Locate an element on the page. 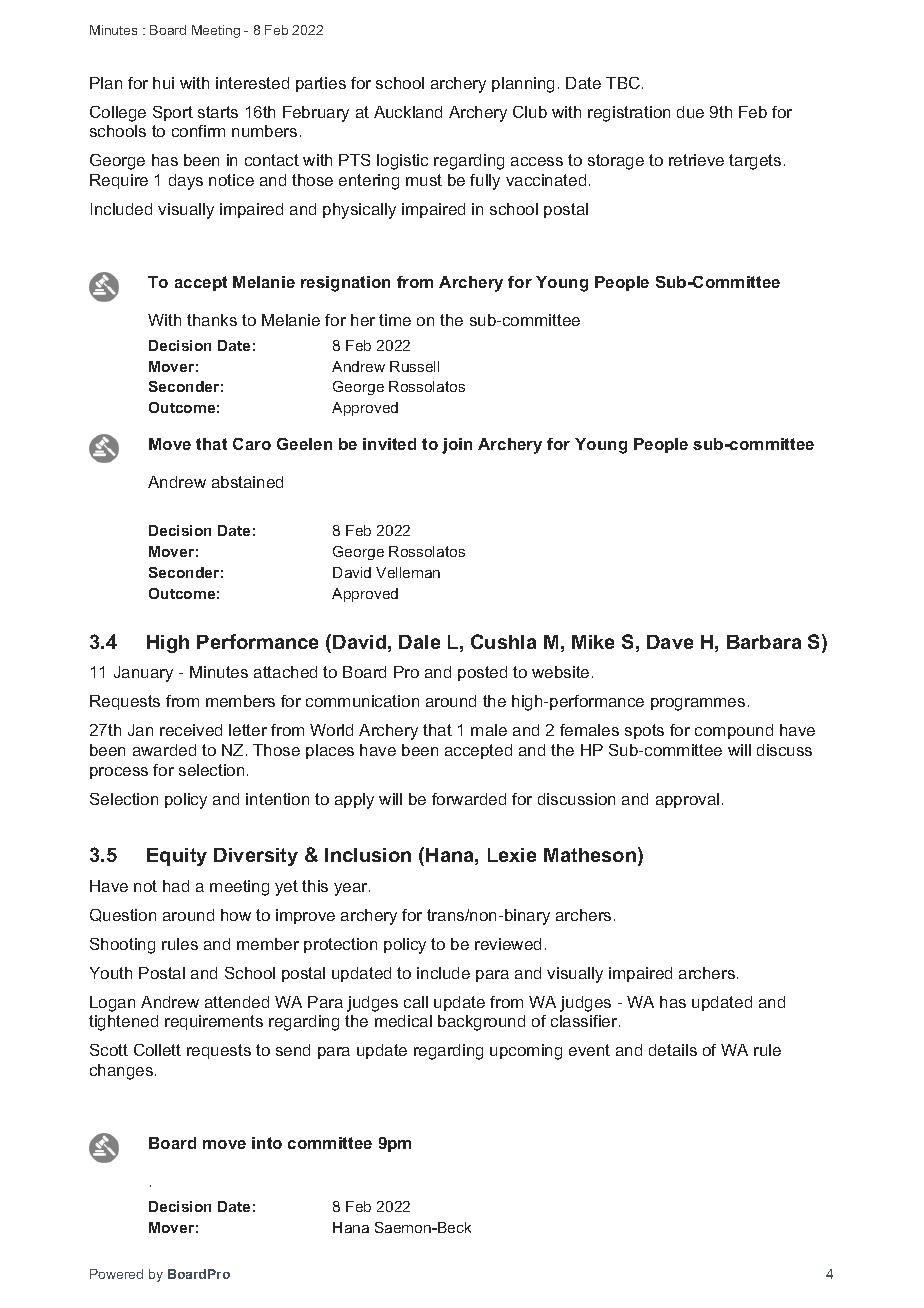  due is located at coordinates (690, 112).
